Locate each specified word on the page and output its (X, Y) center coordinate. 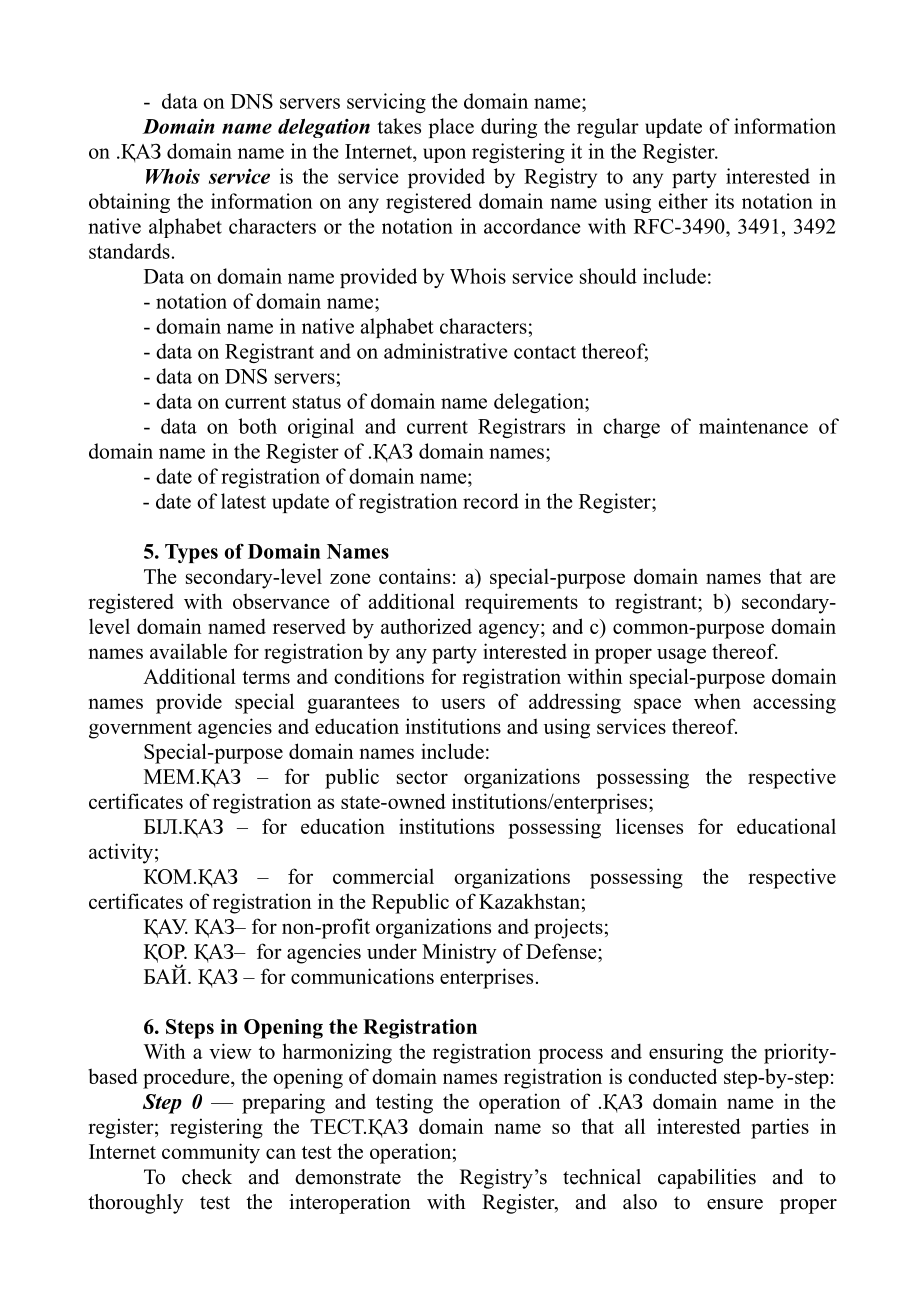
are (822, 578)
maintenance (753, 426)
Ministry (459, 953)
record (491, 501)
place (451, 128)
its (724, 201)
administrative (445, 351)
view (230, 1051)
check (207, 1177)
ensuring (686, 1053)
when (717, 701)
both (257, 426)
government (140, 730)
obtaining (129, 203)
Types (191, 553)
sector (422, 777)
